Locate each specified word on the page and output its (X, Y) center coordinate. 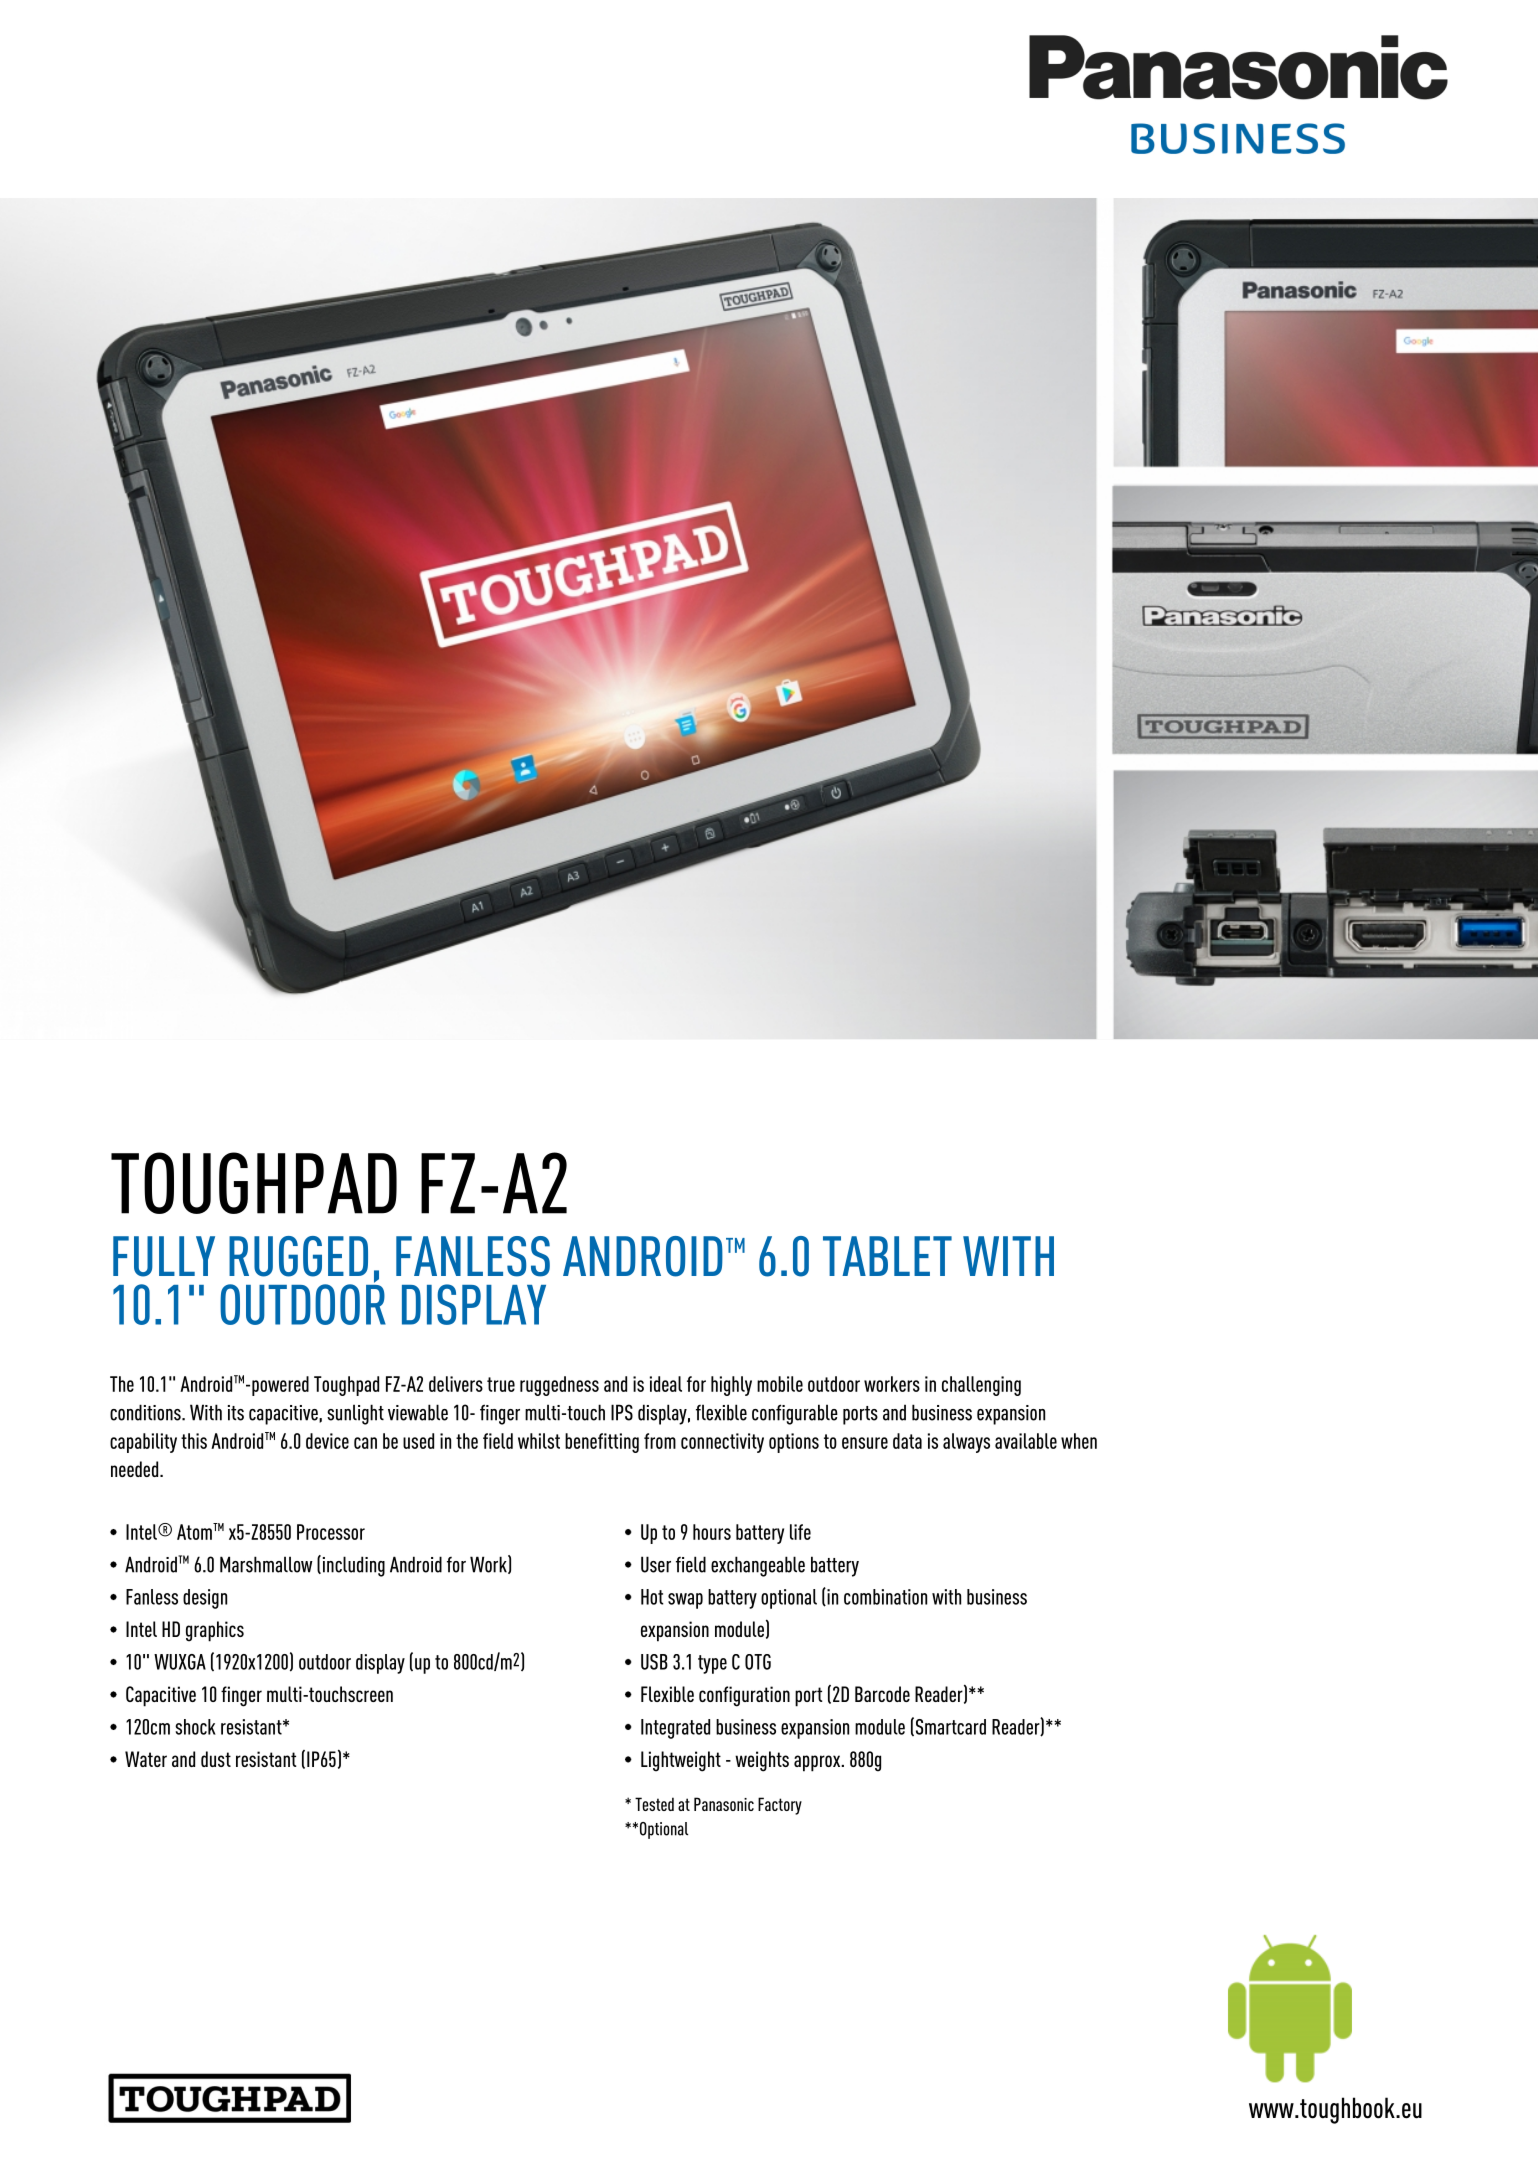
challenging (981, 1386)
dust (216, 1759)
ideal (666, 1384)
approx (818, 1763)
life (800, 1532)
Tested (654, 1804)
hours (712, 1532)
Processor (331, 1532)
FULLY (164, 1256)
